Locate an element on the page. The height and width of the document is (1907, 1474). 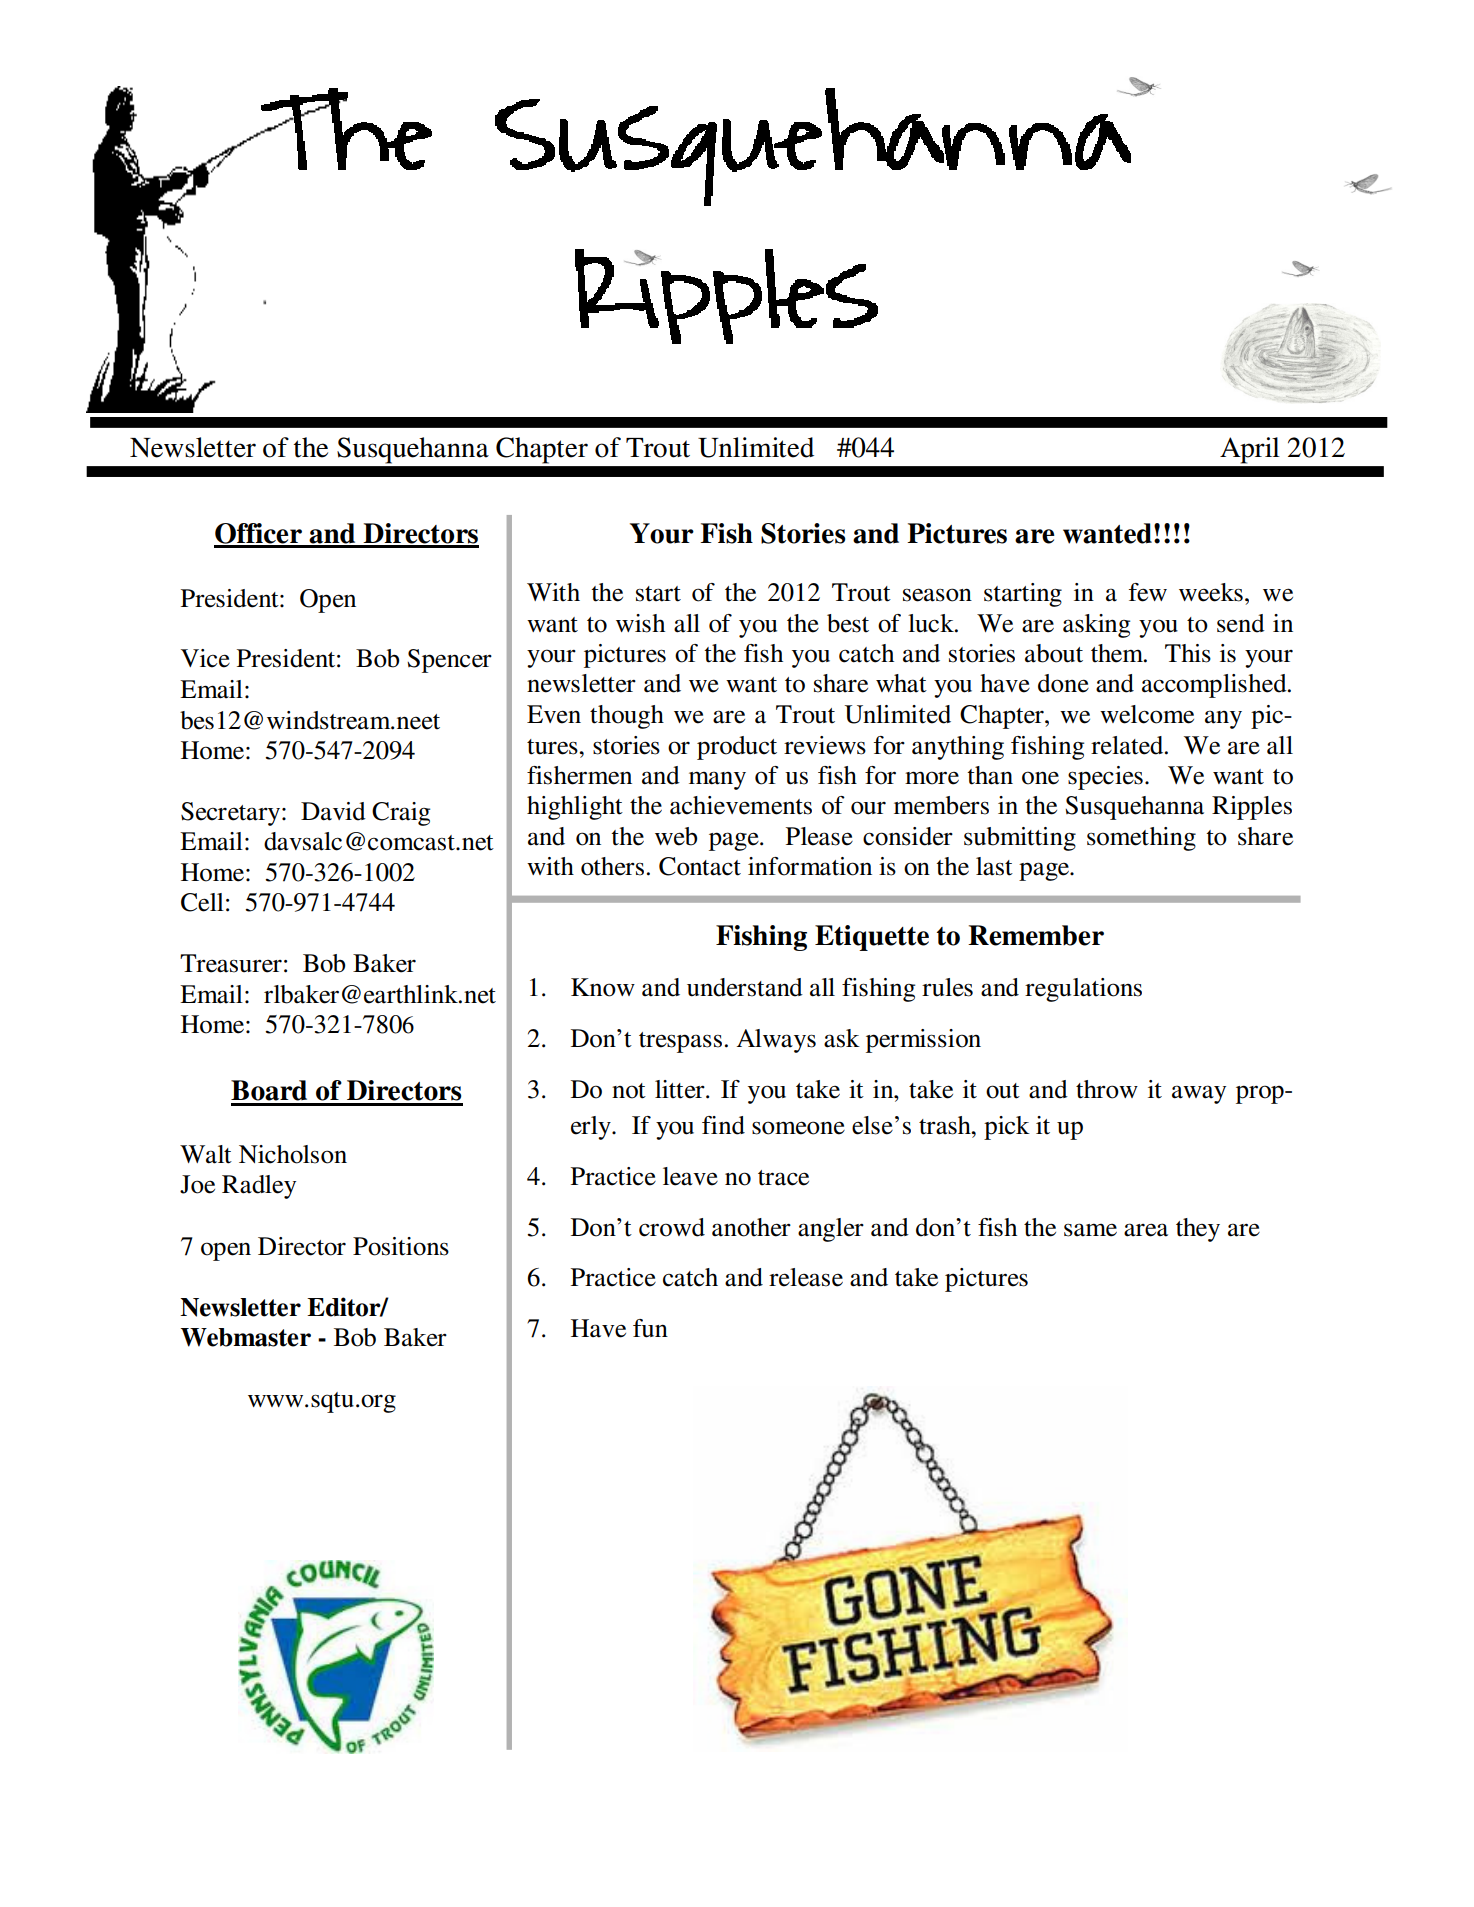
litter is located at coordinates (681, 1089).
